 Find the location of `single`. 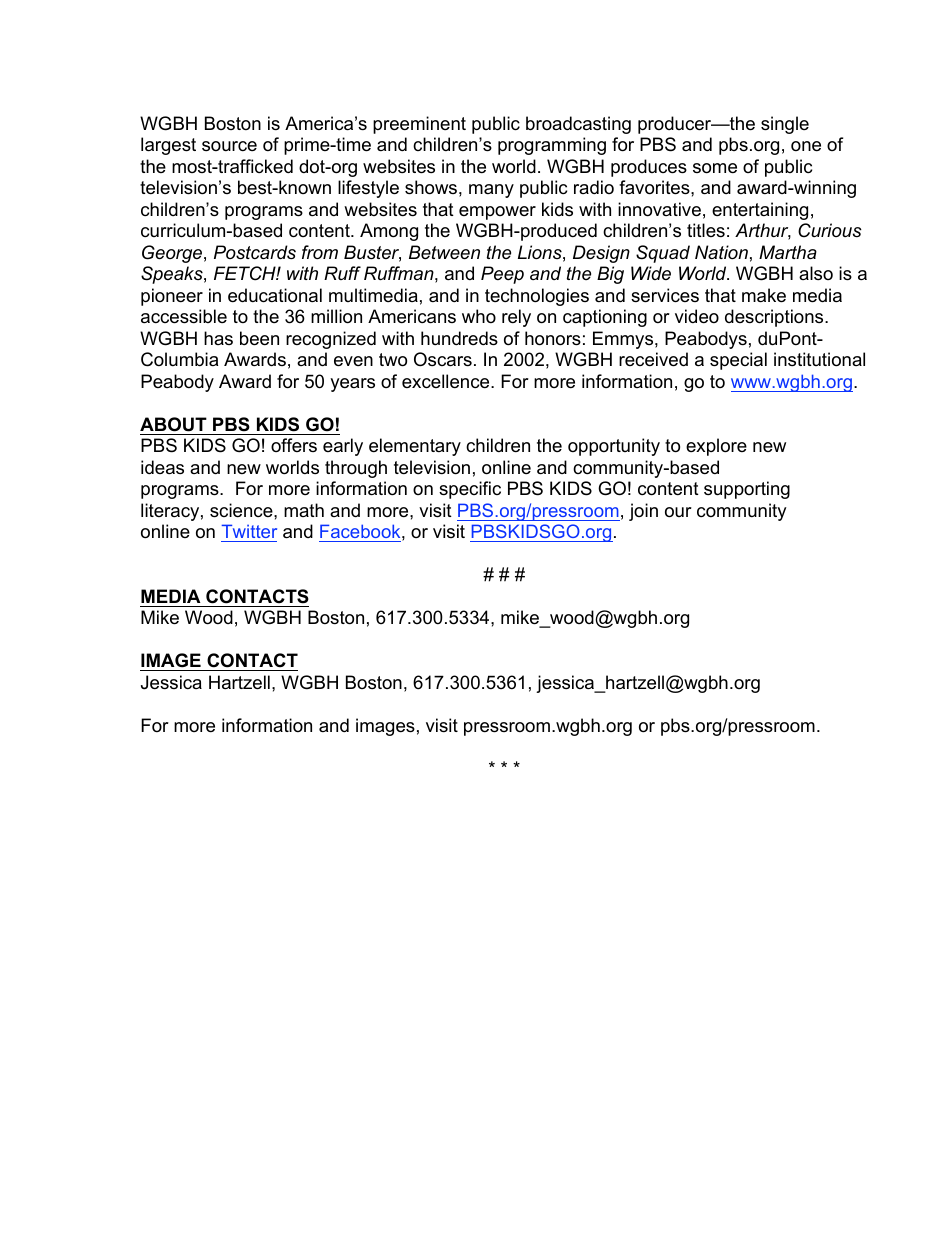

single is located at coordinates (785, 125).
